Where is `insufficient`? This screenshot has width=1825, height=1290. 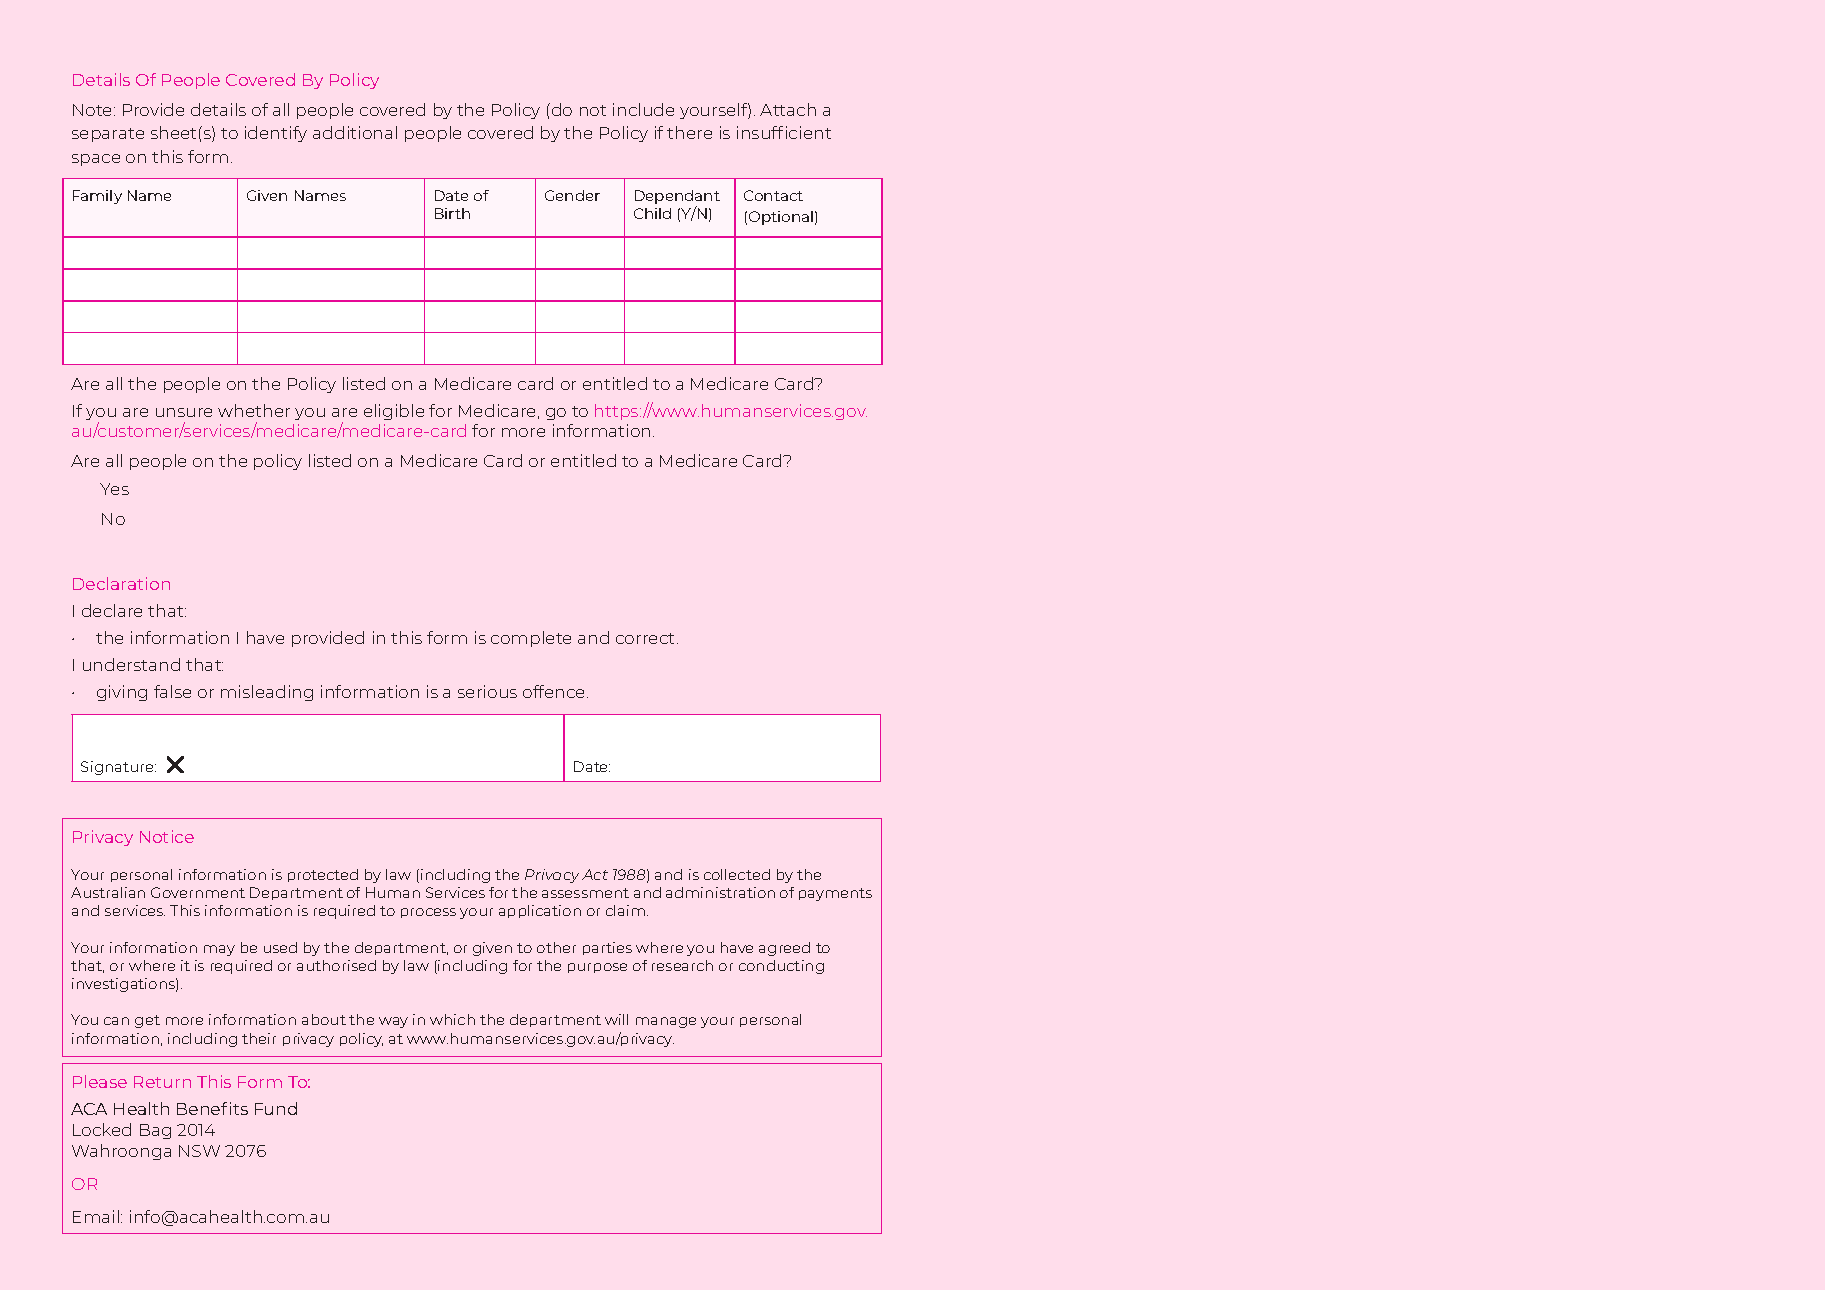
insufficient is located at coordinates (784, 132).
